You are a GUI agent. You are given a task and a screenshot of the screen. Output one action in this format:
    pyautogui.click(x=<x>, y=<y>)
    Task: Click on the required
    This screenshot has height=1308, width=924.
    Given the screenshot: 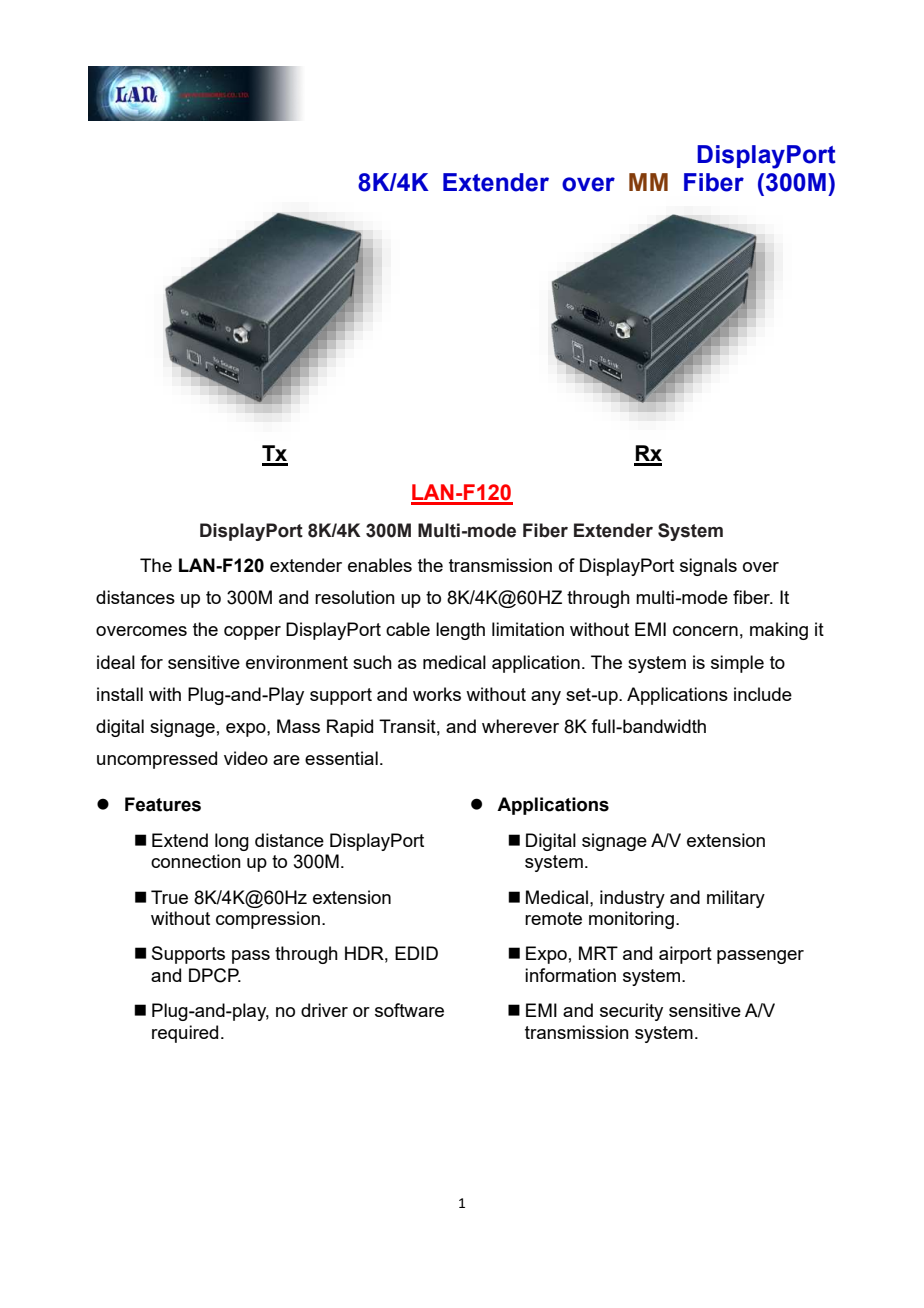 What is the action you would take?
    pyautogui.click(x=185, y=1034)
